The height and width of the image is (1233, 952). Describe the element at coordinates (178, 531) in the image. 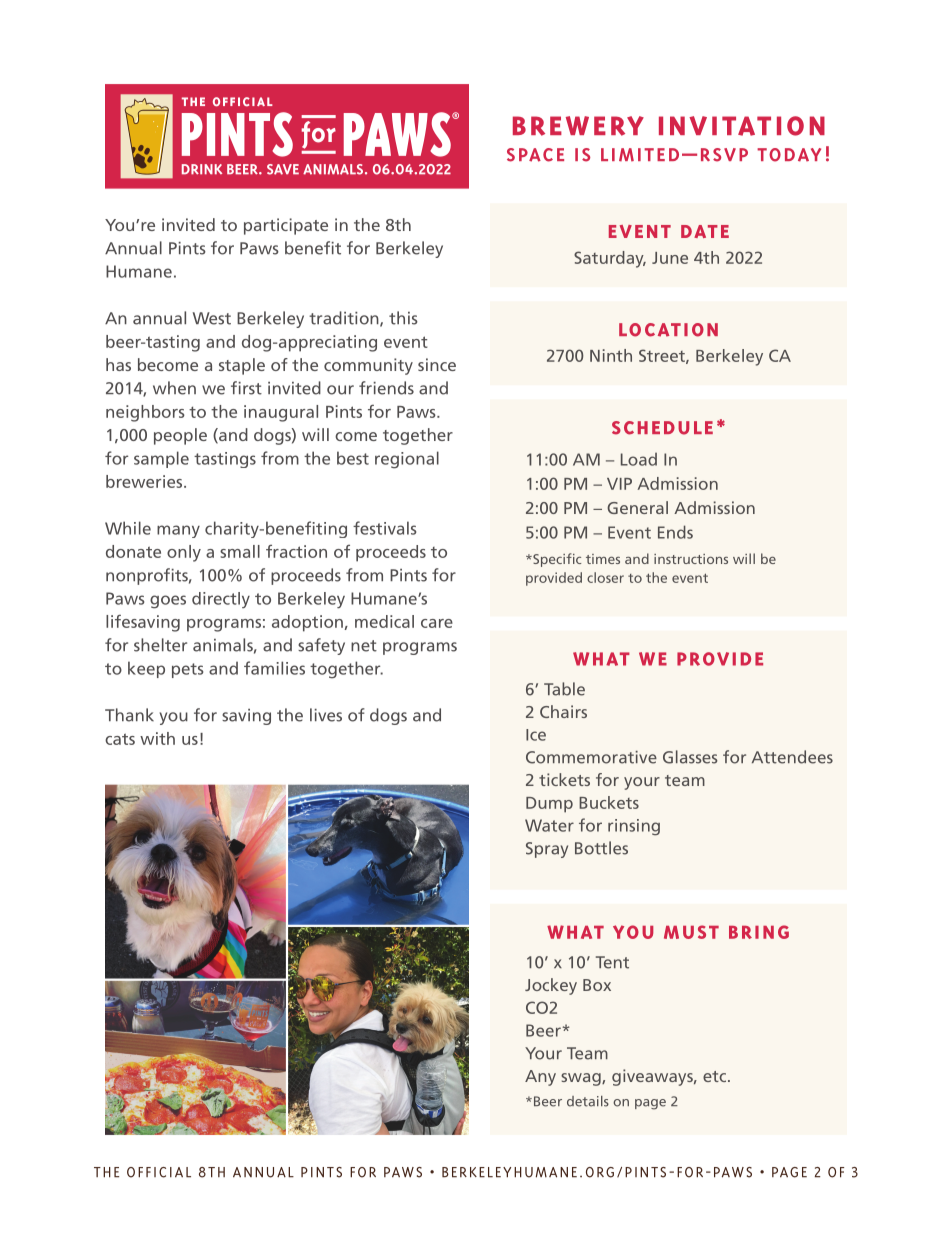

I see `many` at that location.
